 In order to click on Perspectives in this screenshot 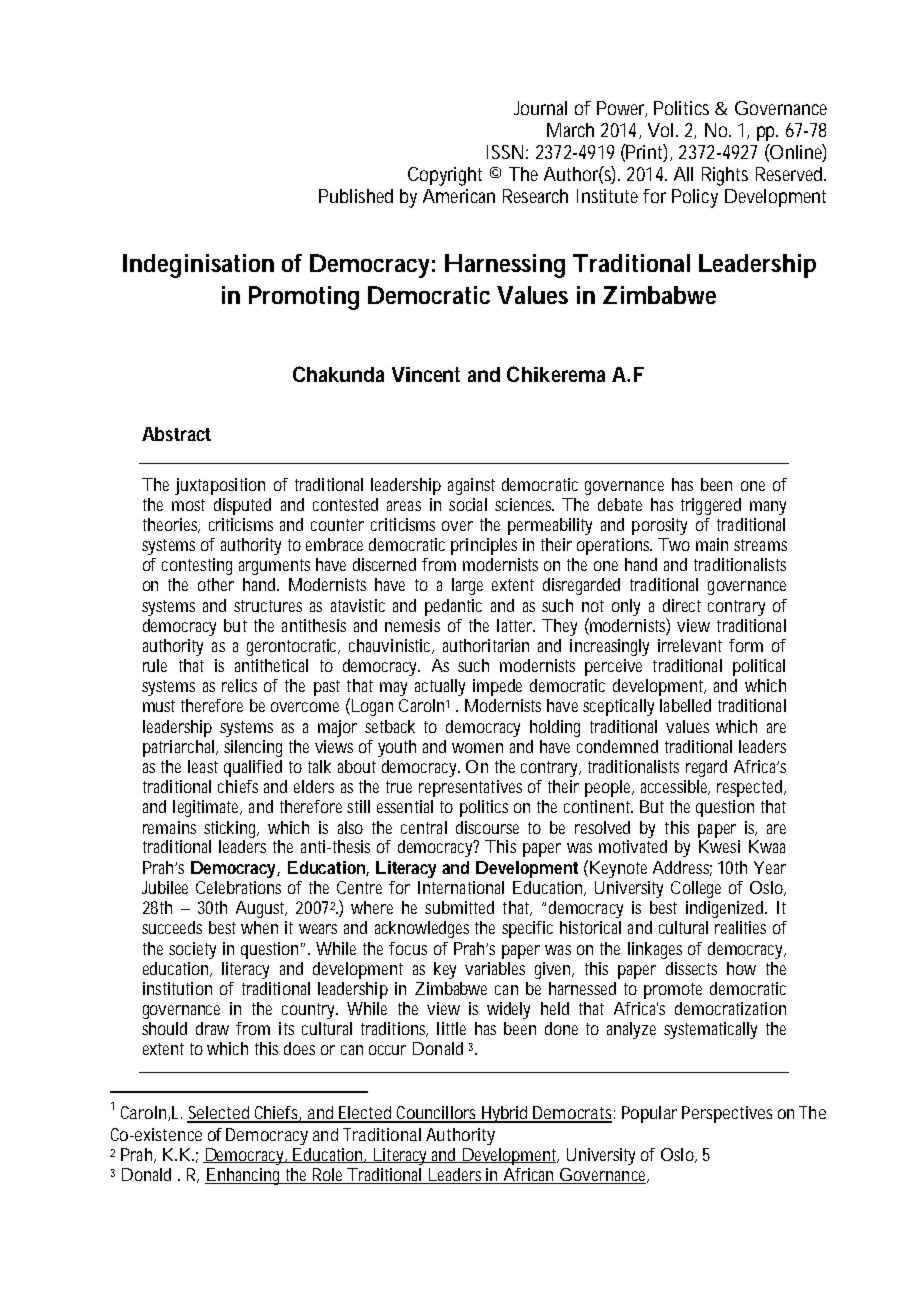, I will do `click(727, 1114)`.
